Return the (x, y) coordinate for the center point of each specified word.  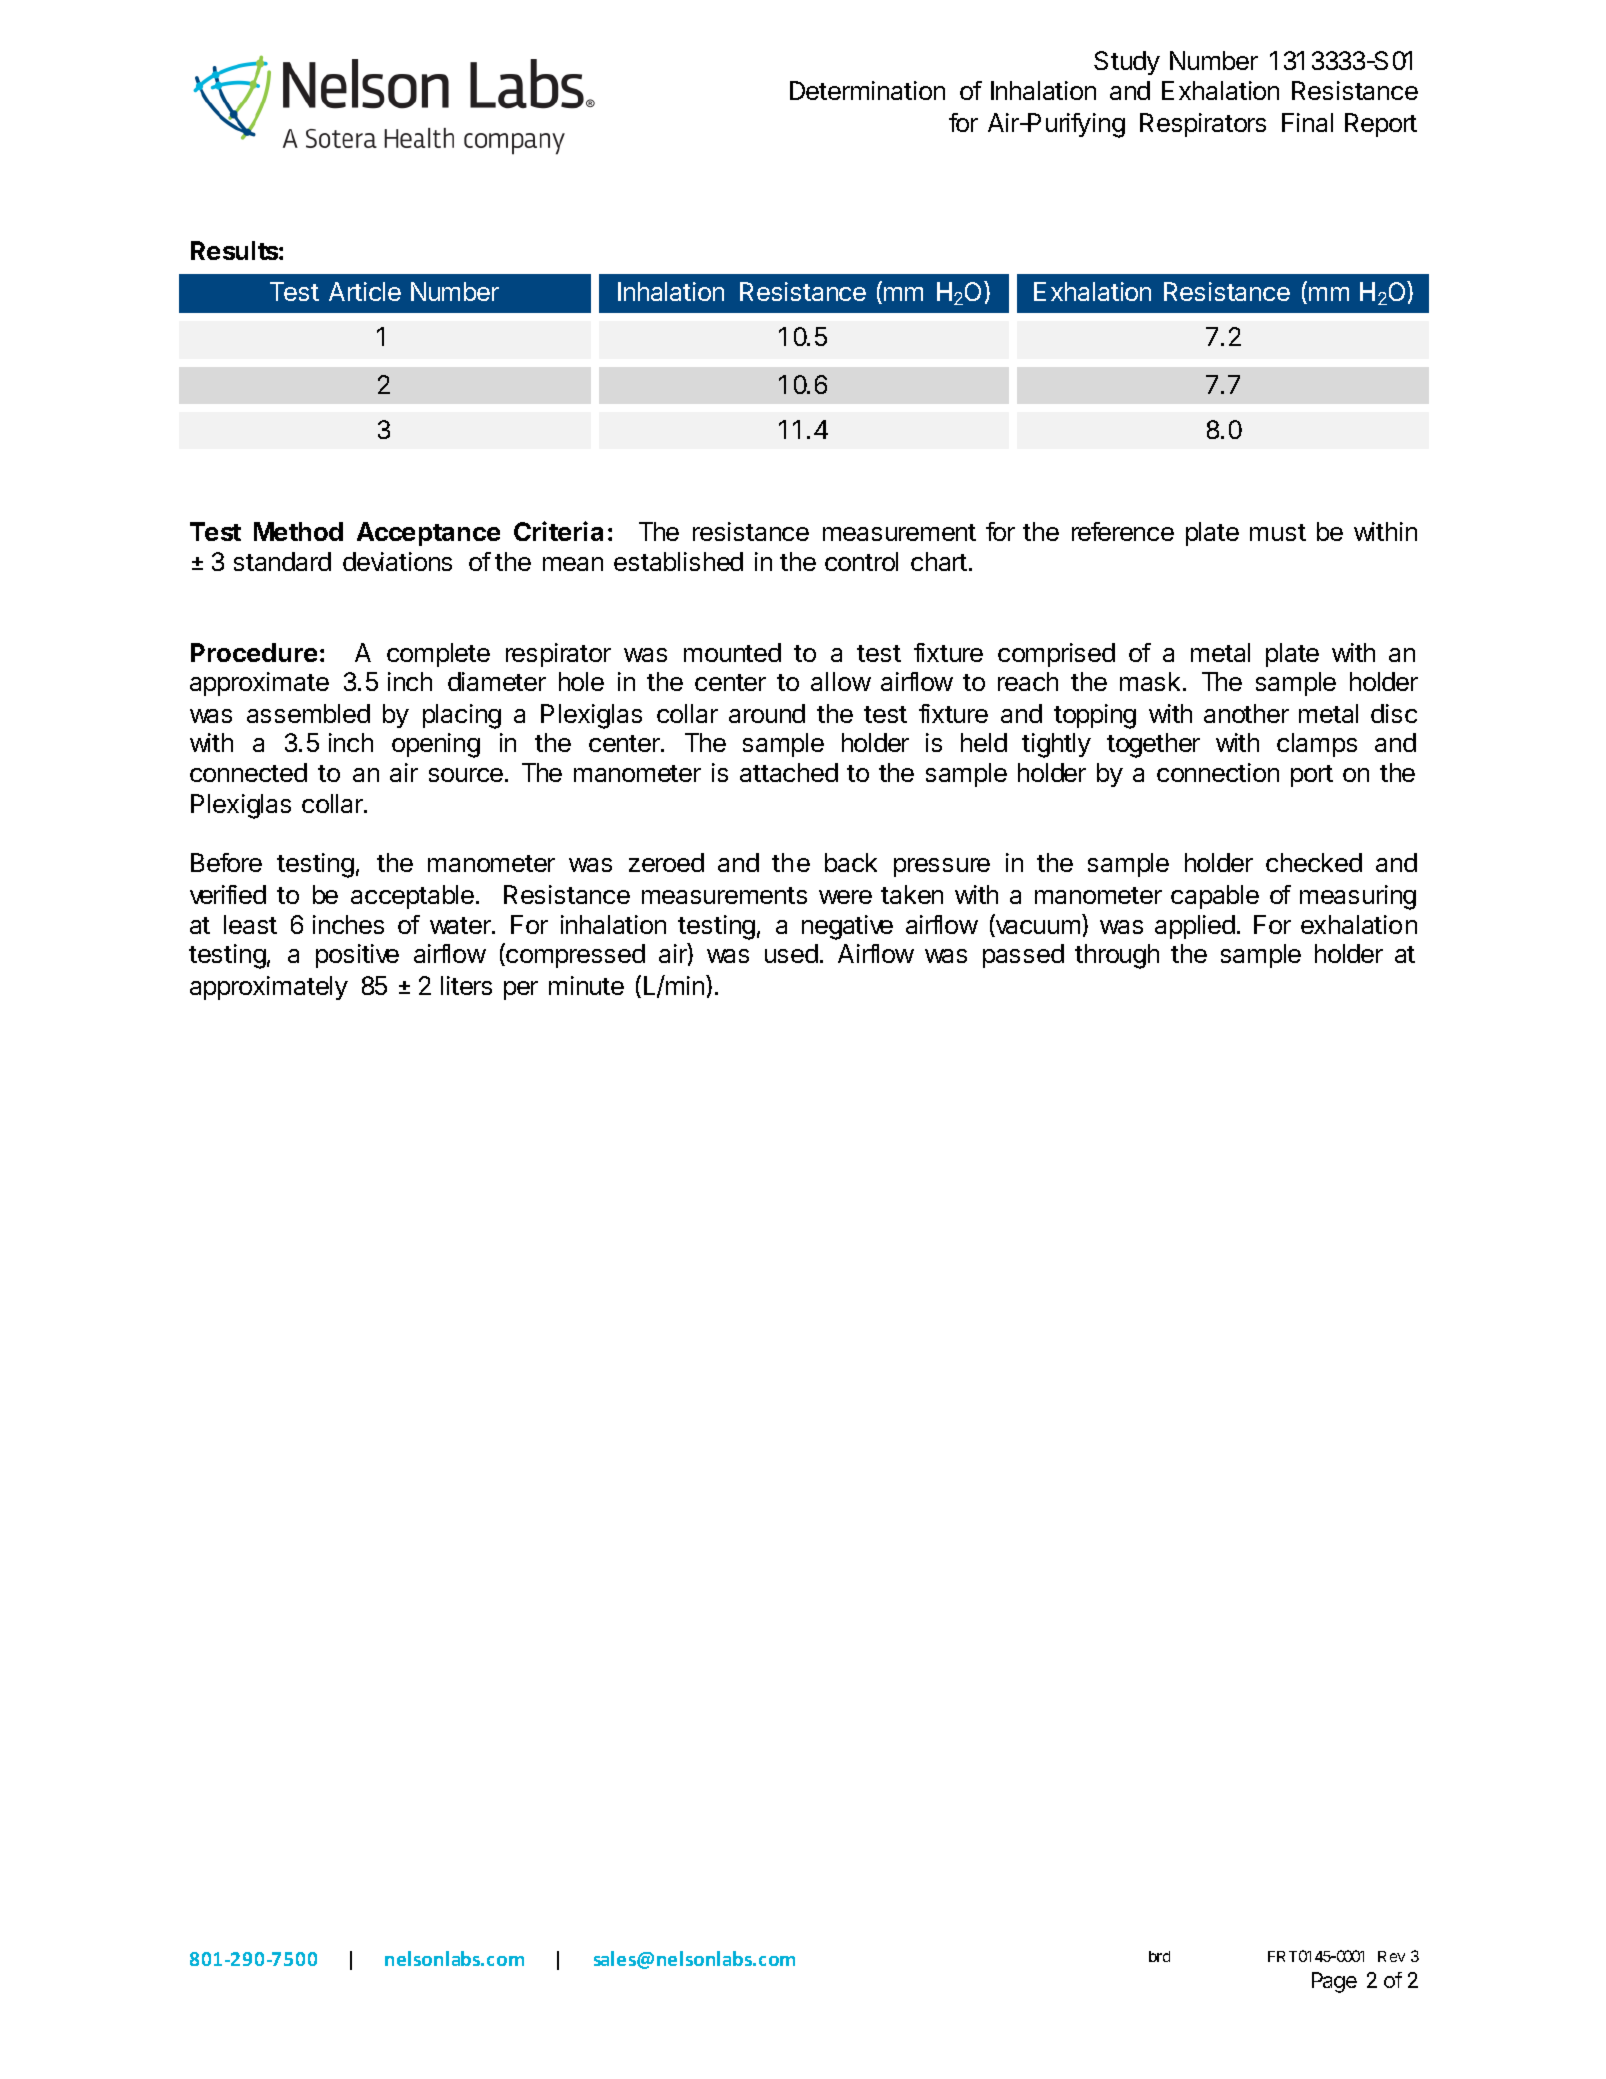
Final (1307, 122)
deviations (397, 561)
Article (365, 291)
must (1278, 532)
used (791, 953)
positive (357, 956)
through (1117, 956)
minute (586, 985)
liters (466, 985)
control (861, 561)
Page (1334, 1982)
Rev (1391, 1956)
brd (1159, 1956)
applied (1195, 927)
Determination (867, 90)
